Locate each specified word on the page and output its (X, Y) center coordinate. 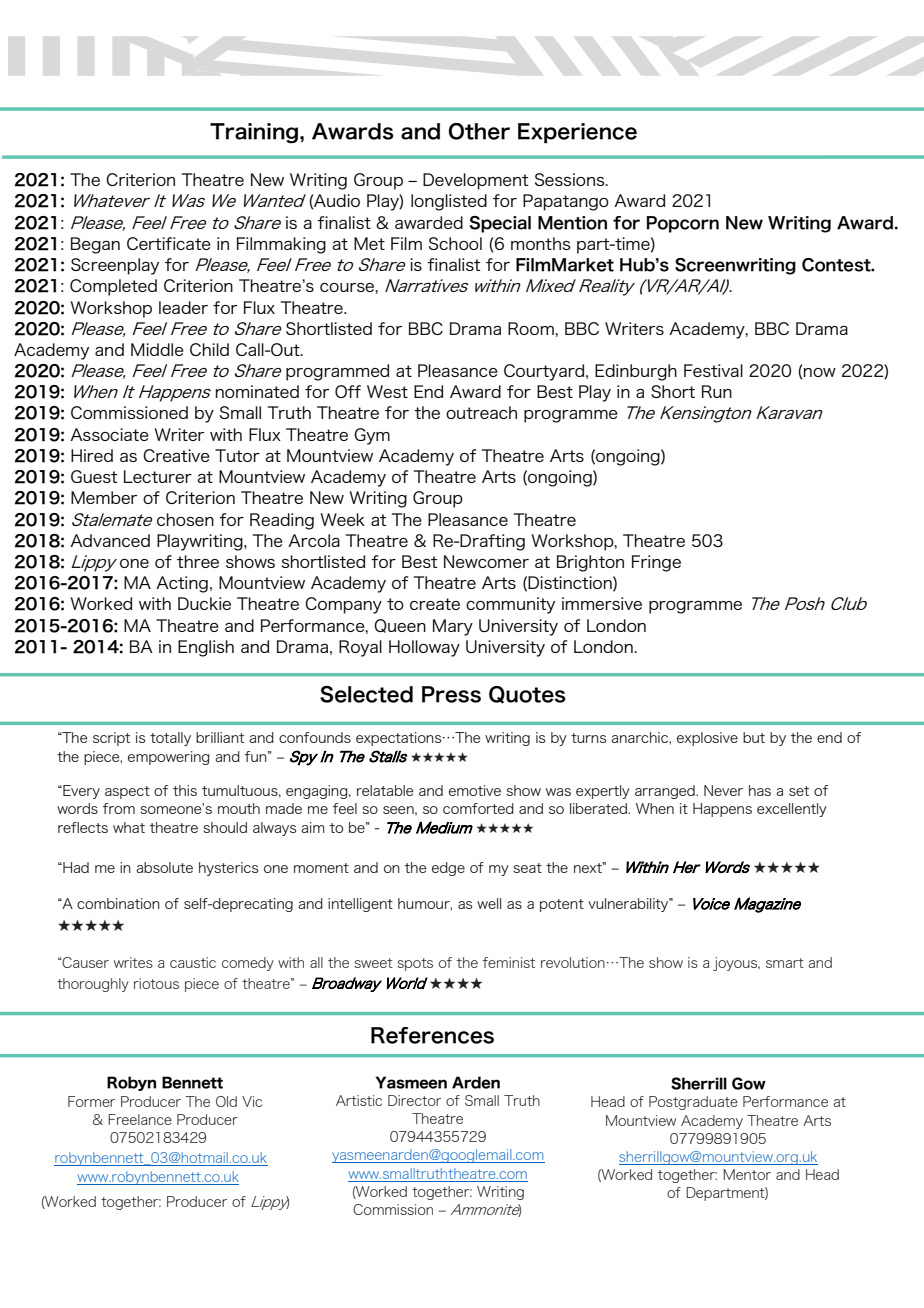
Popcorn (682, 224)
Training (255, 133)
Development (475, 181)
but (754, 737)
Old (226, 1101)
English (206, 648)
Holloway (424, 648)
